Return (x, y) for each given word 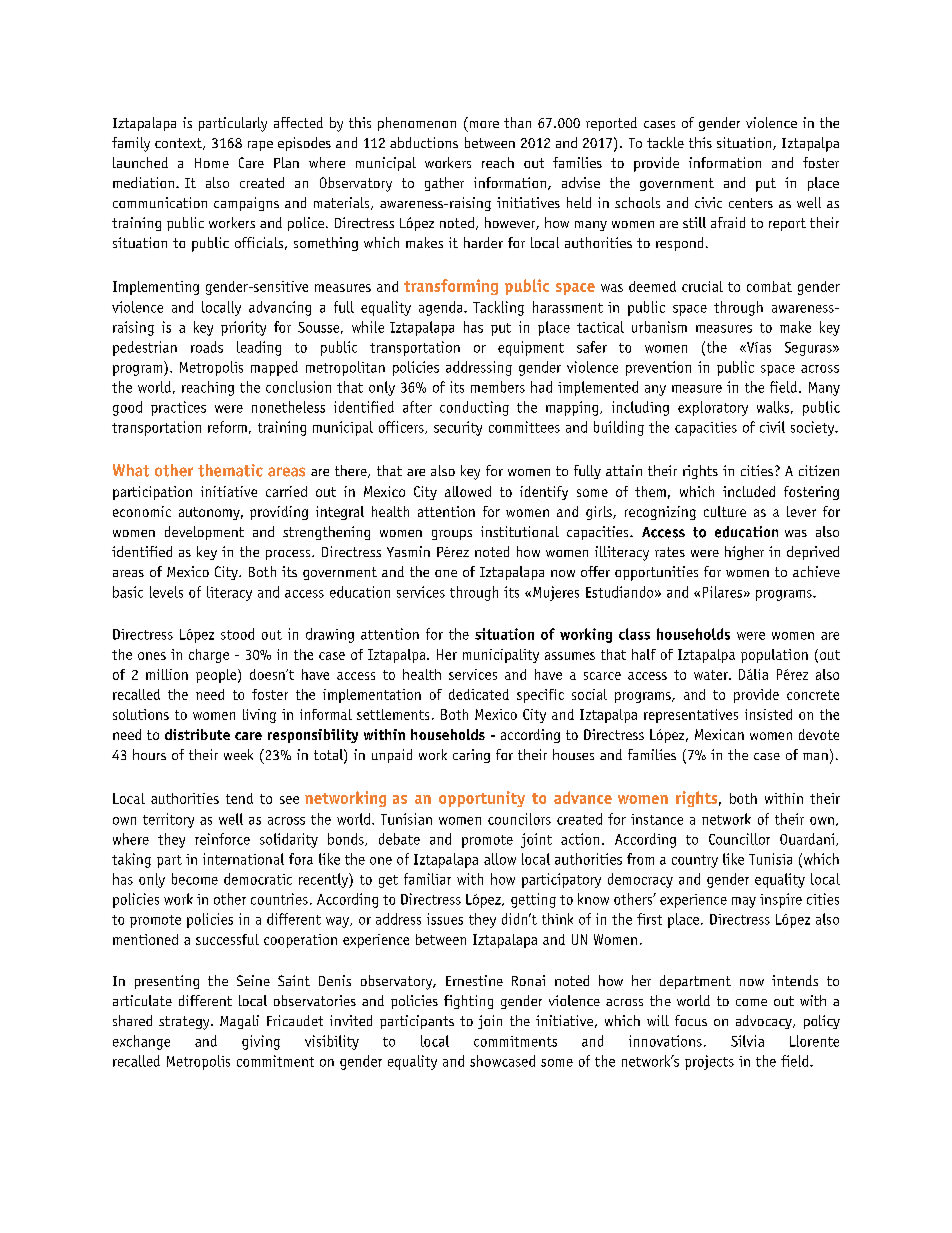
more (484, 124)
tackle (665, 142)
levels (166, 592)
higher (744, 553)
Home (212, 163)
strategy (185, 1023)
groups (452, 535)
